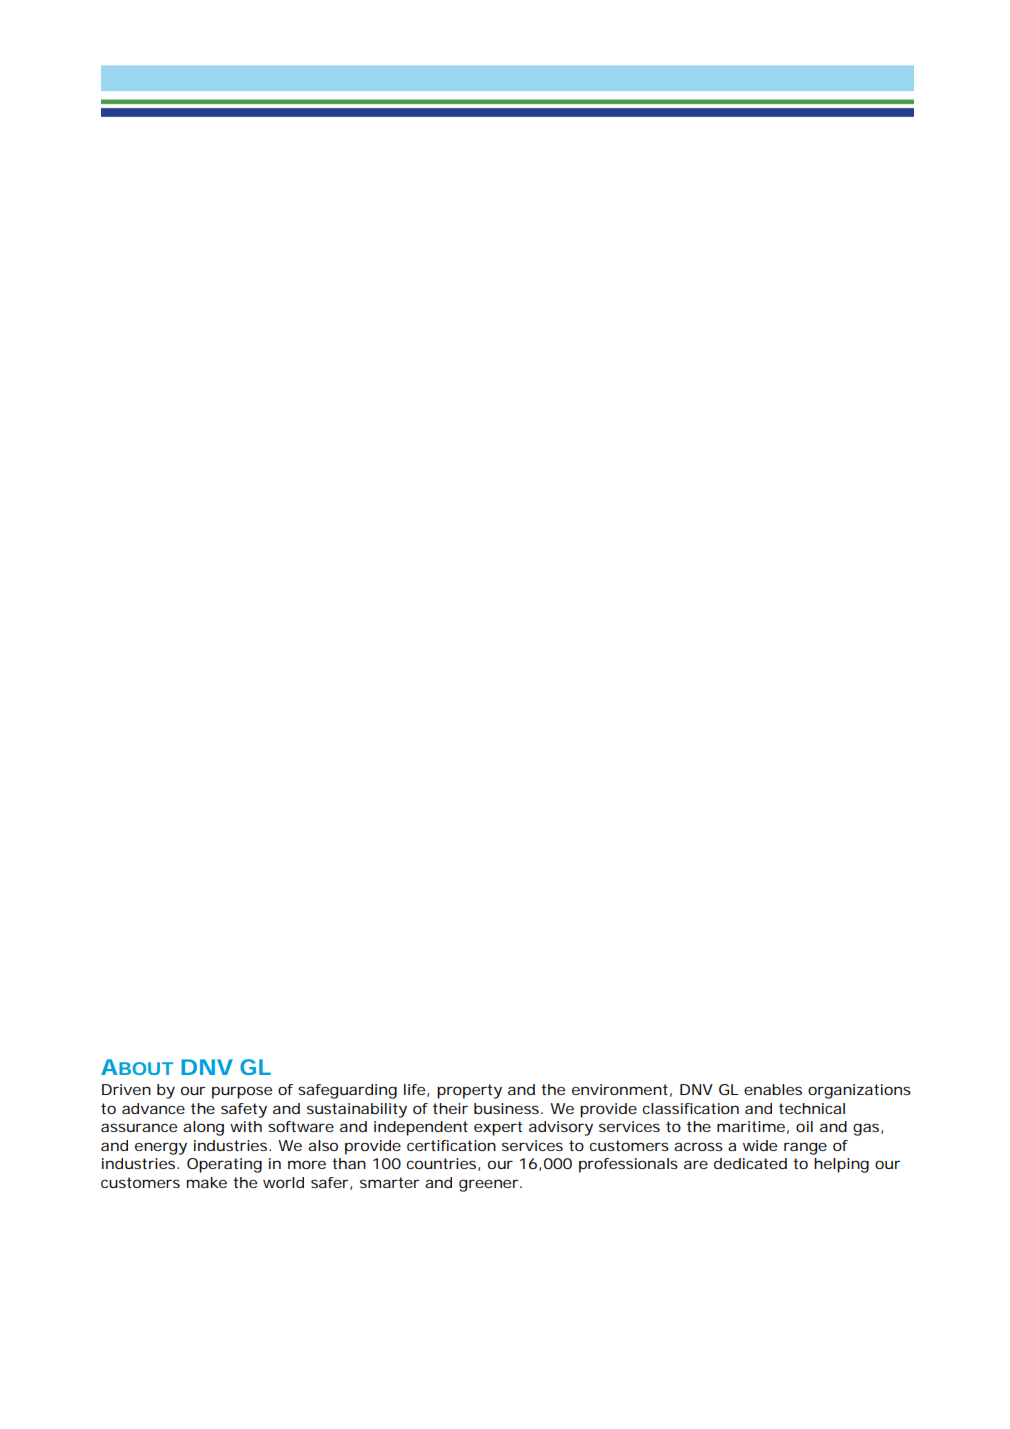 This page has height=1429, width=1010. I want to click on make, so click(206, 1182).
